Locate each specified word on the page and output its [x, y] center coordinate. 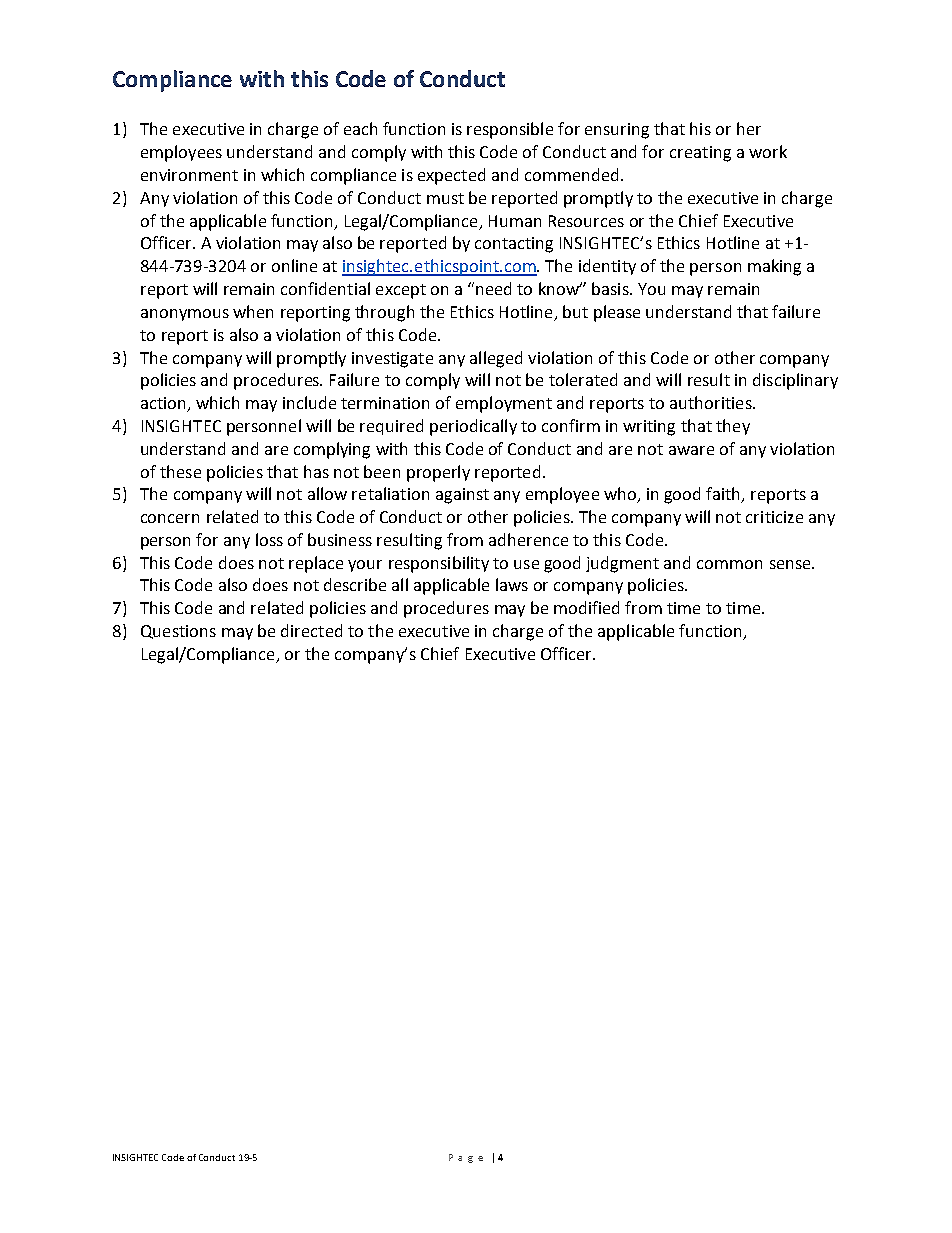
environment [189, 175]
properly [438, 473]
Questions [178, 632]
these [180, 471]
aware [691, 450]
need [493, 288]
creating [700, 154]
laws [512, 584]
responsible [510, 130]
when [253, 311]
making [774, 267]
